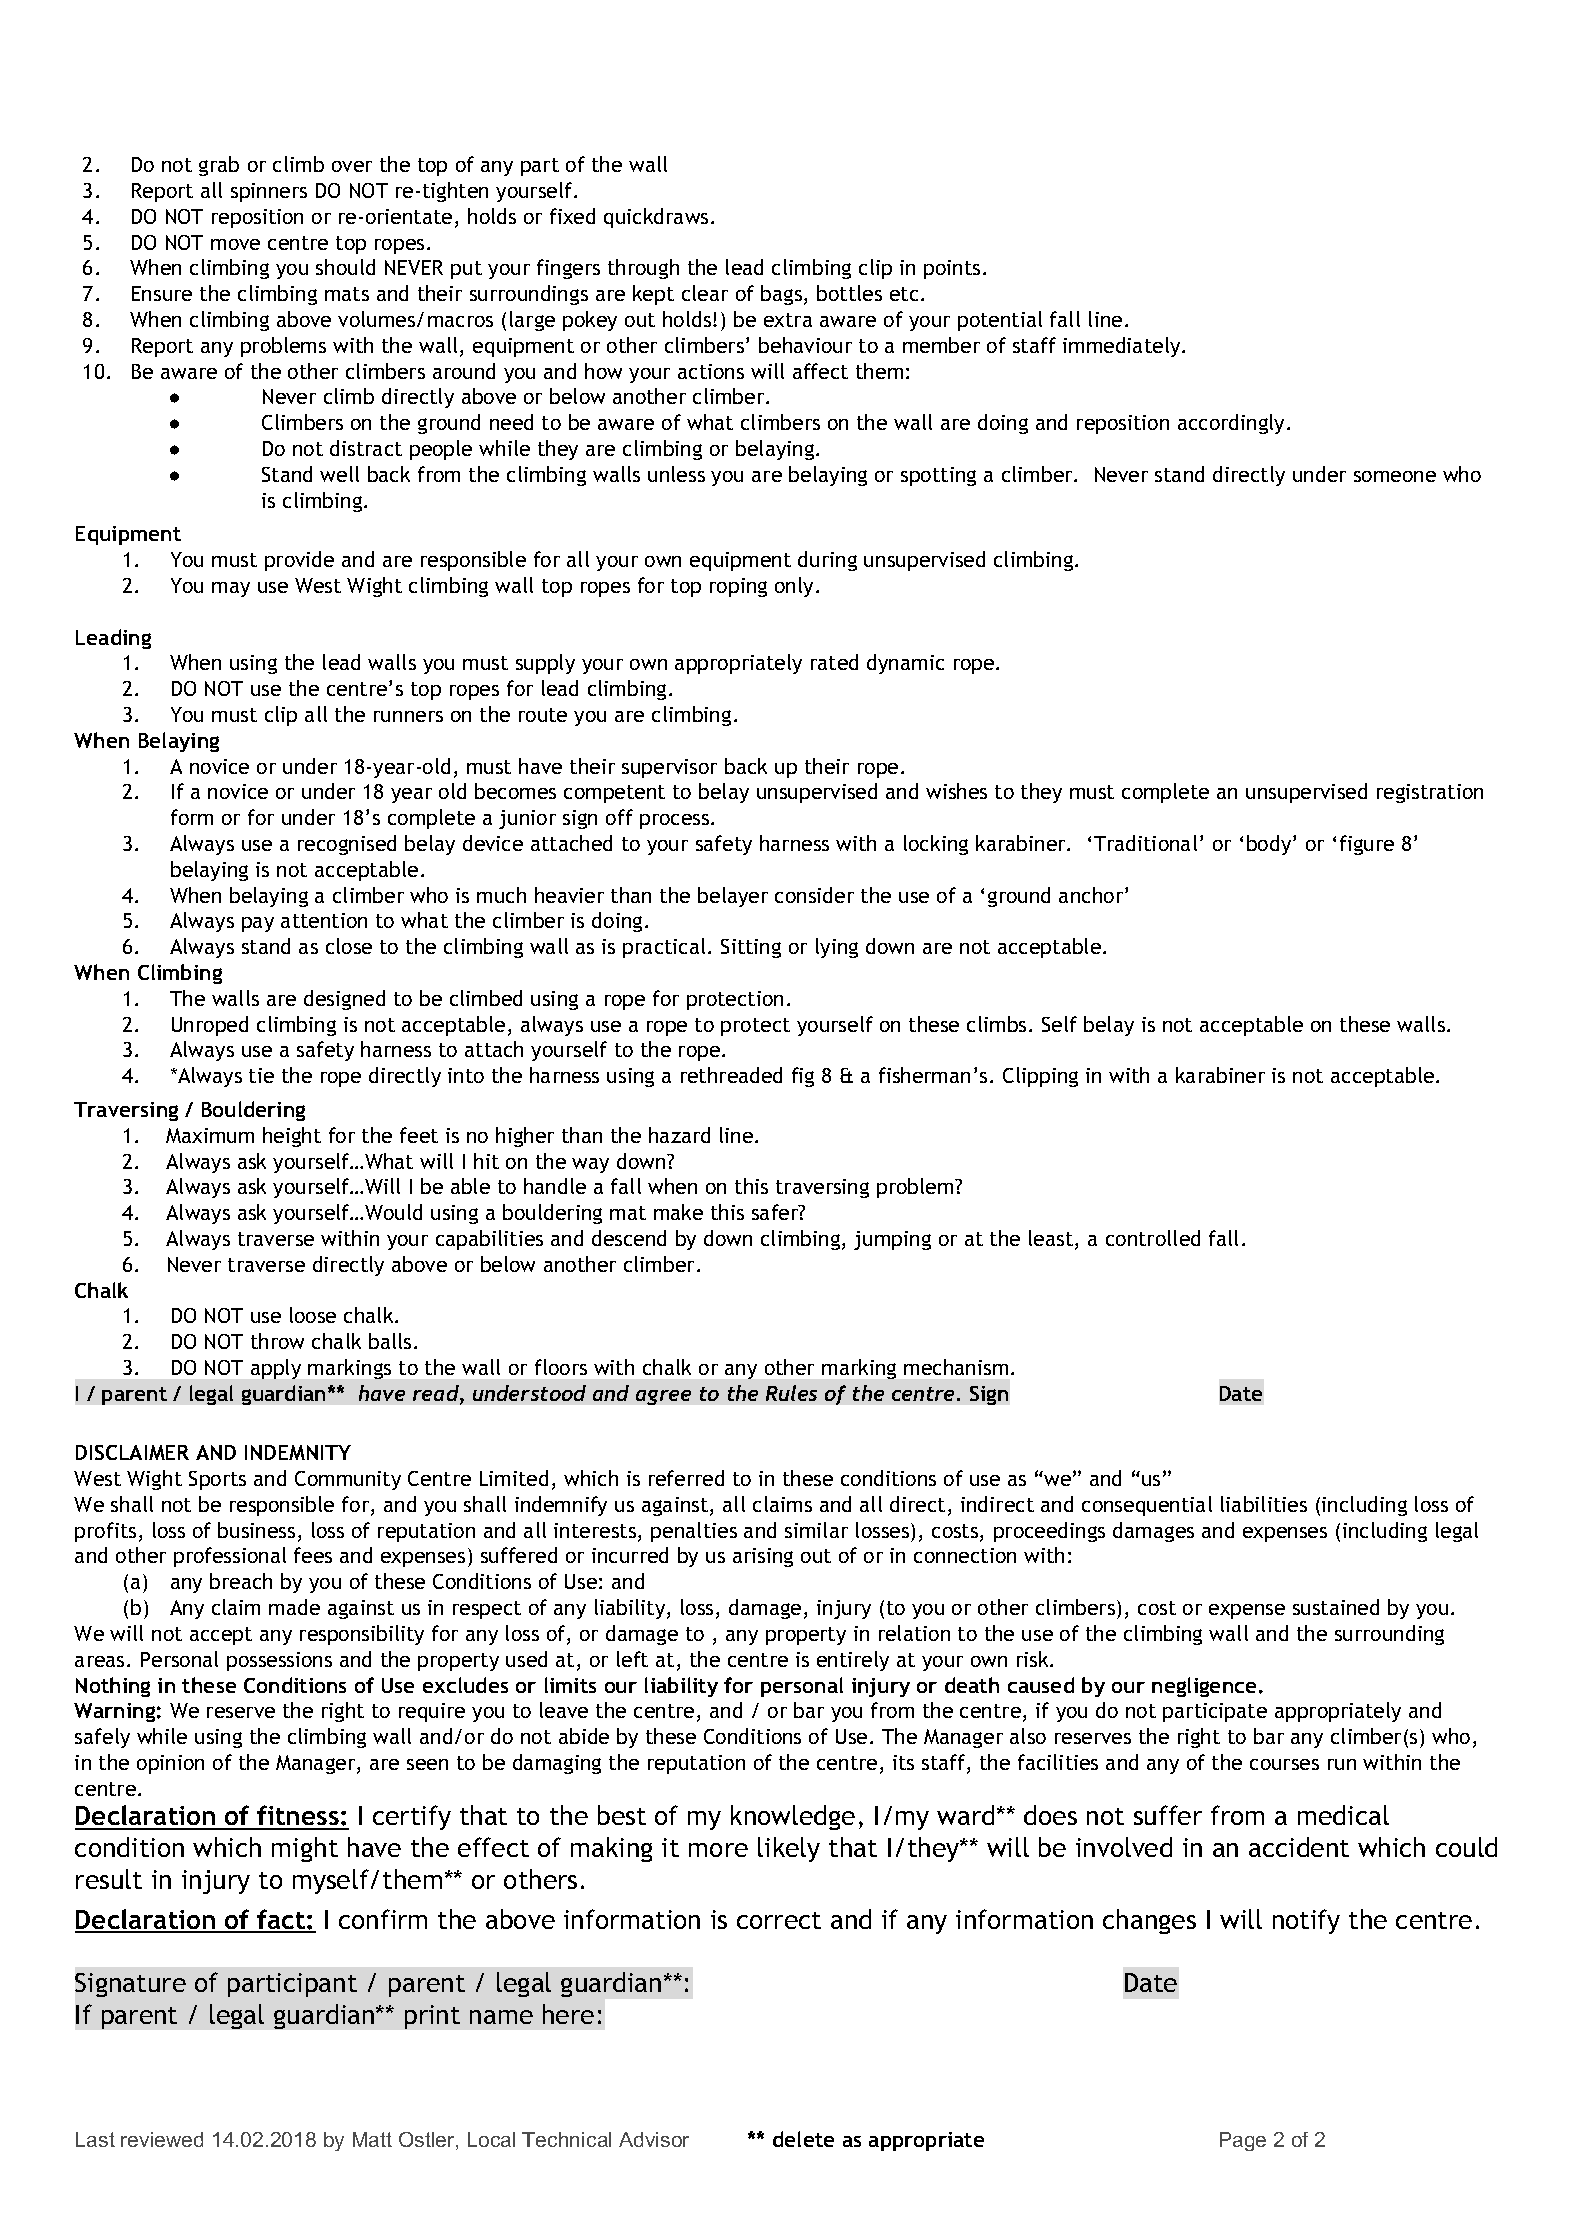  I want to click on bags, so click(781, 295).
